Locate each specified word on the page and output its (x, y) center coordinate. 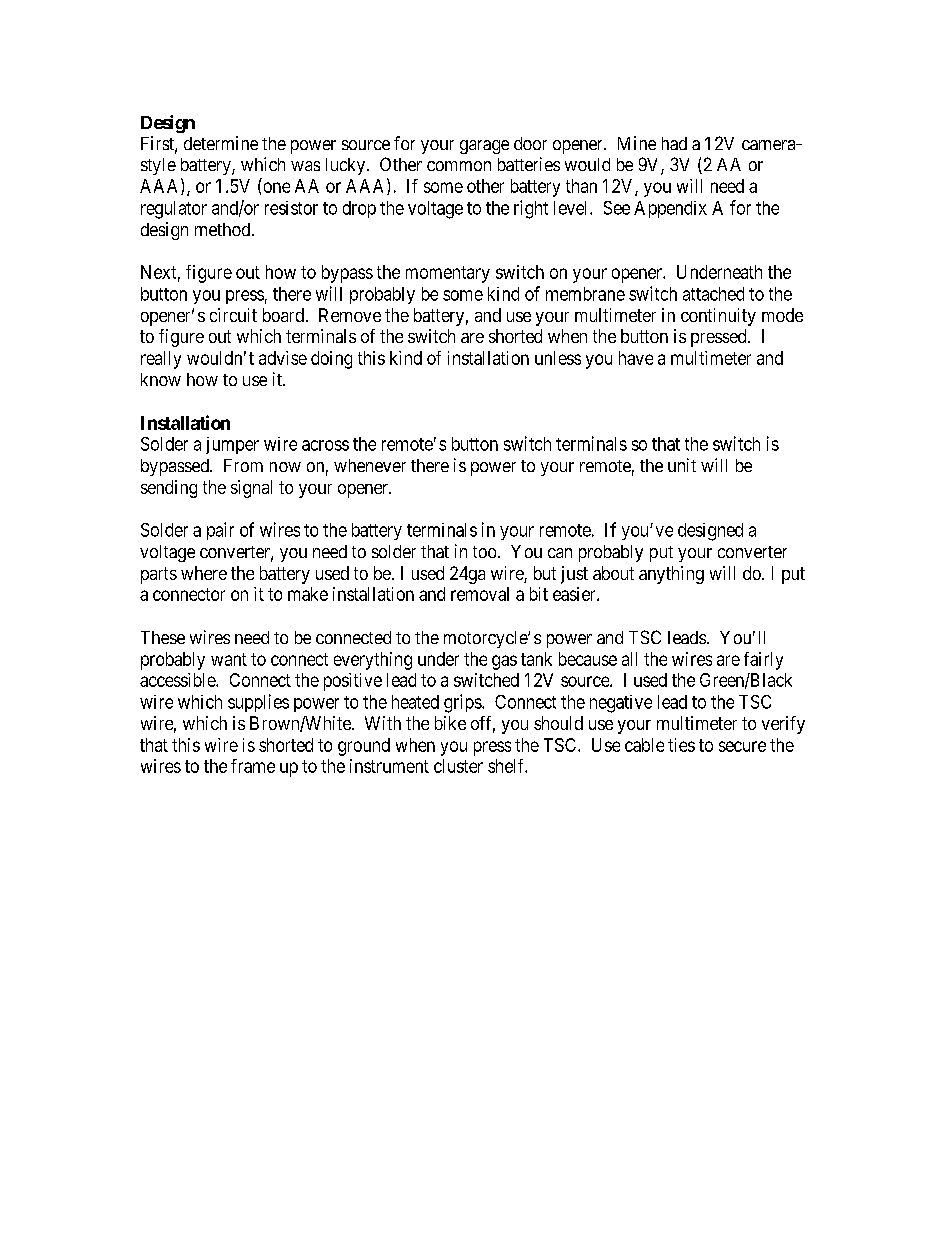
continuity (718, 317)
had (674, 143)
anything (671, 575)
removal (480, 594)
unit (682, 465)
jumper (232, 445)
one (277, 187)
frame (253, 766)
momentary (448, 274)
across (325, 445)
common (459, 166)
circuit (233, 315)
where (204, 573)
